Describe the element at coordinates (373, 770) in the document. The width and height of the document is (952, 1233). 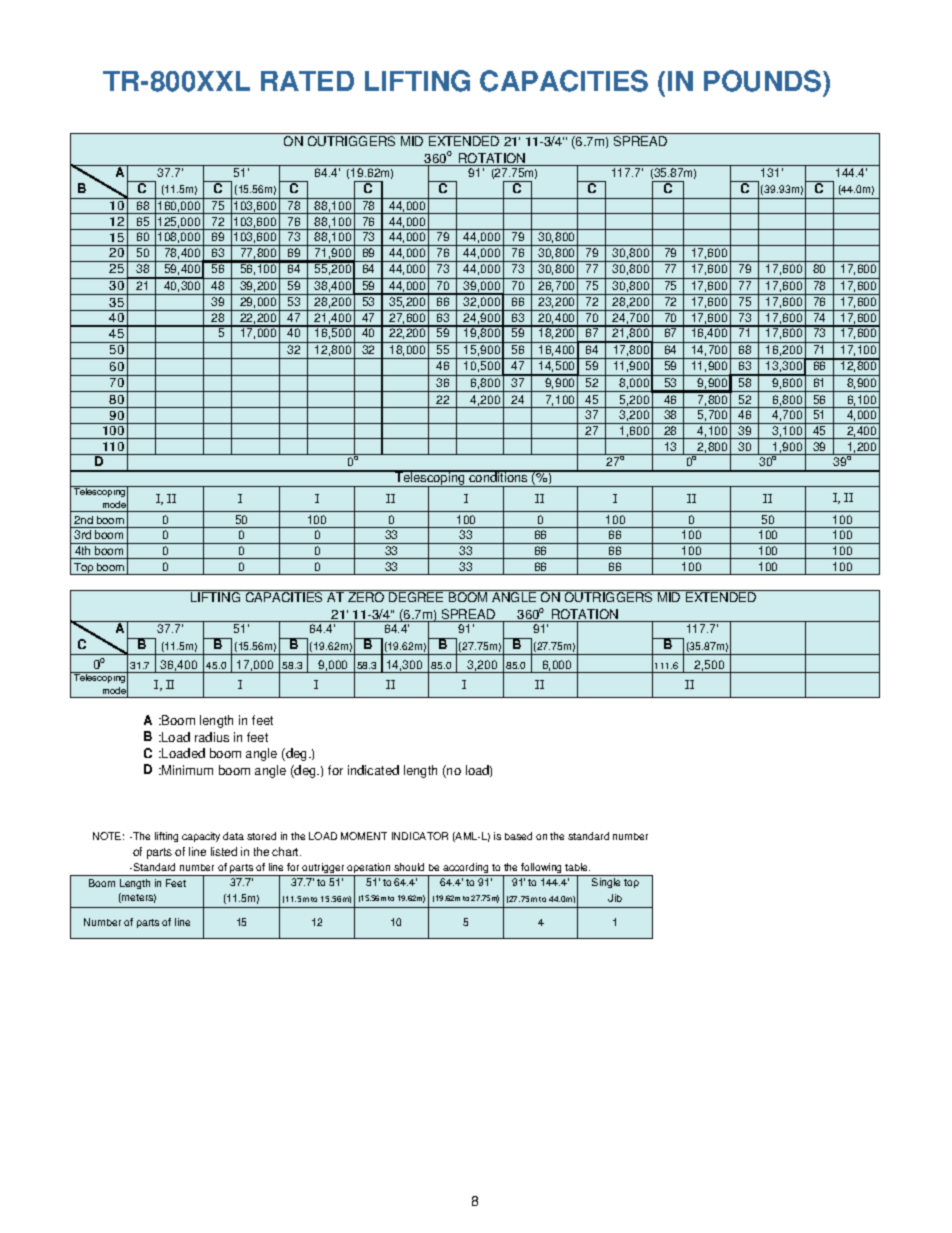
I see `indicated` at that location.
